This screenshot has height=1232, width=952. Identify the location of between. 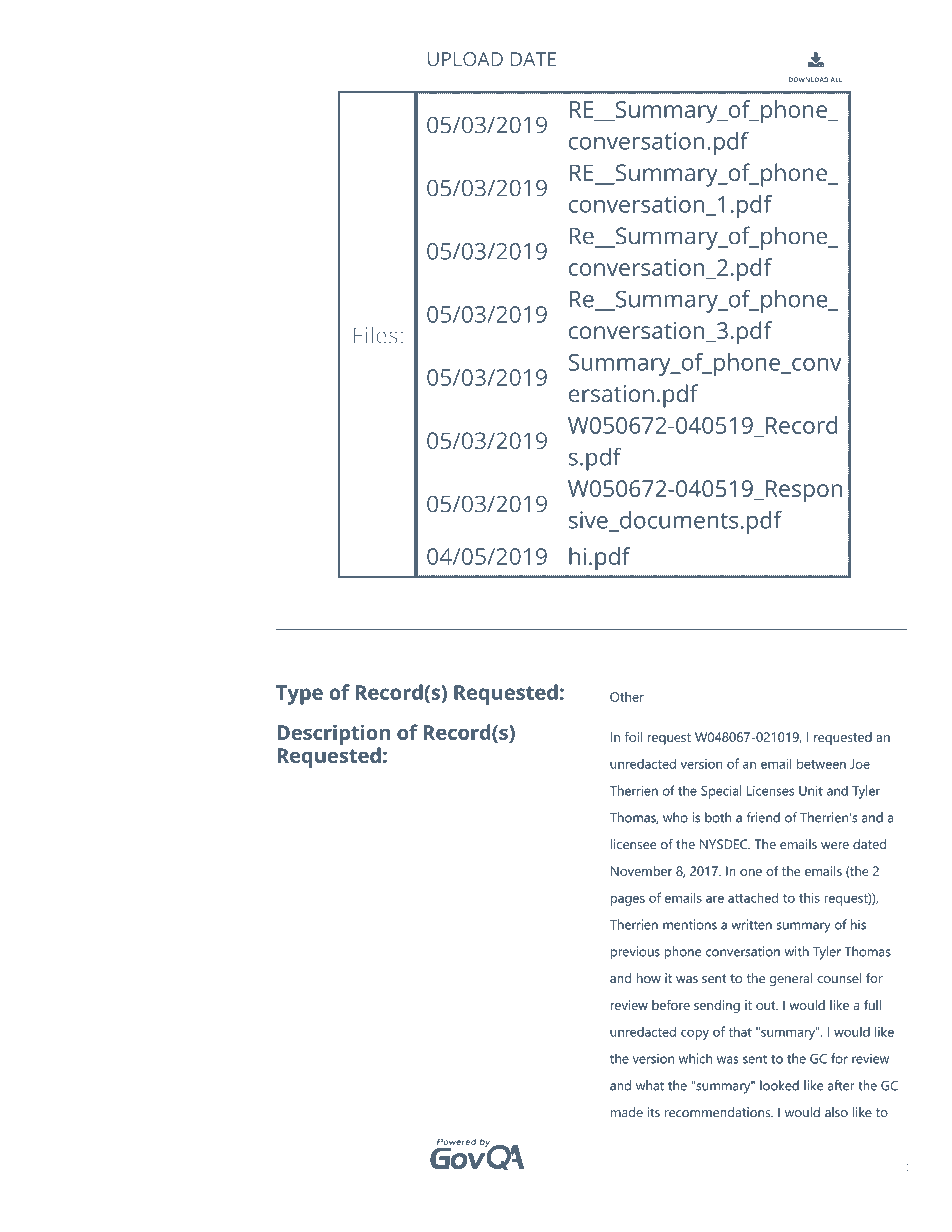
(821, 763).
